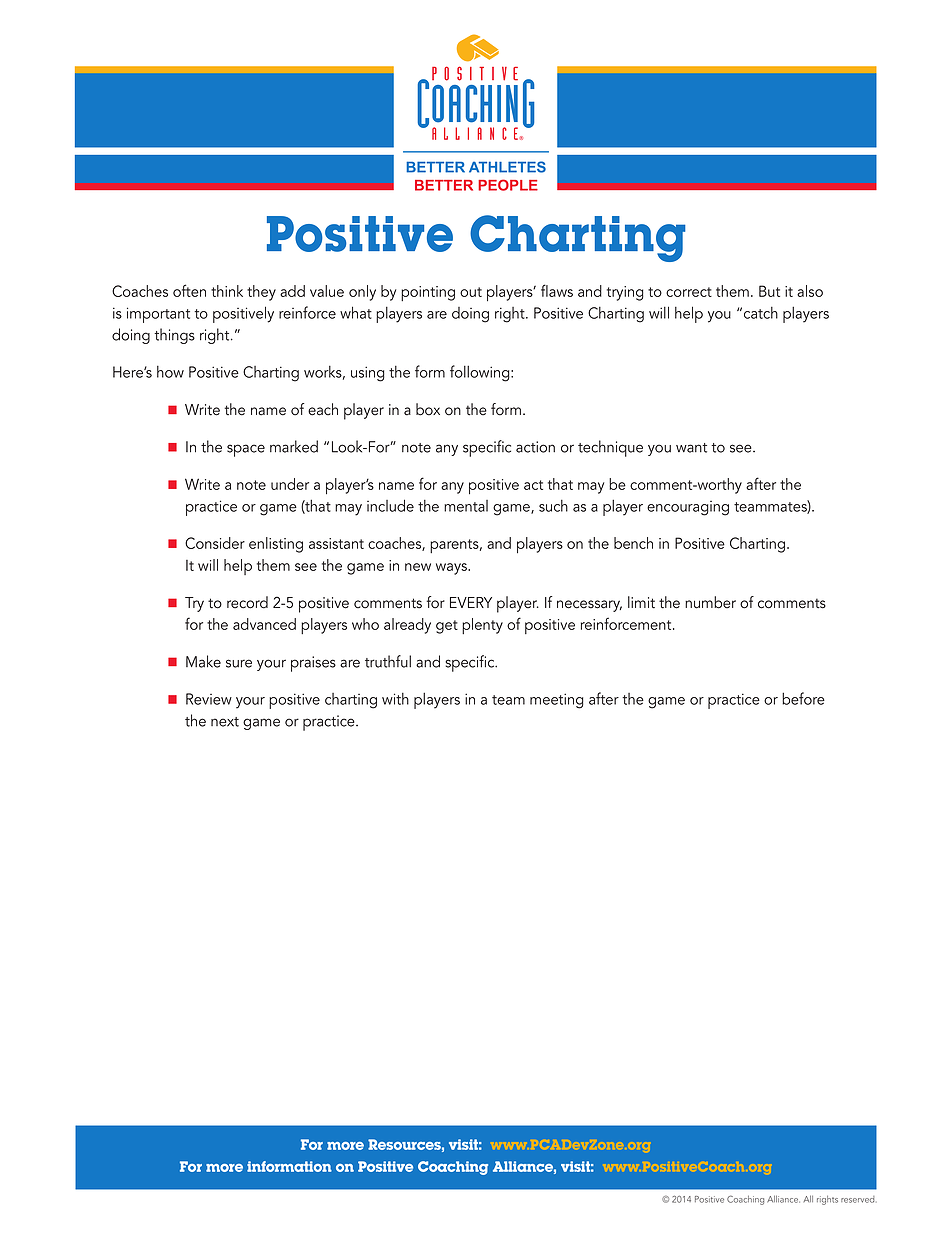  I want to click on number, so click(710, 602).
